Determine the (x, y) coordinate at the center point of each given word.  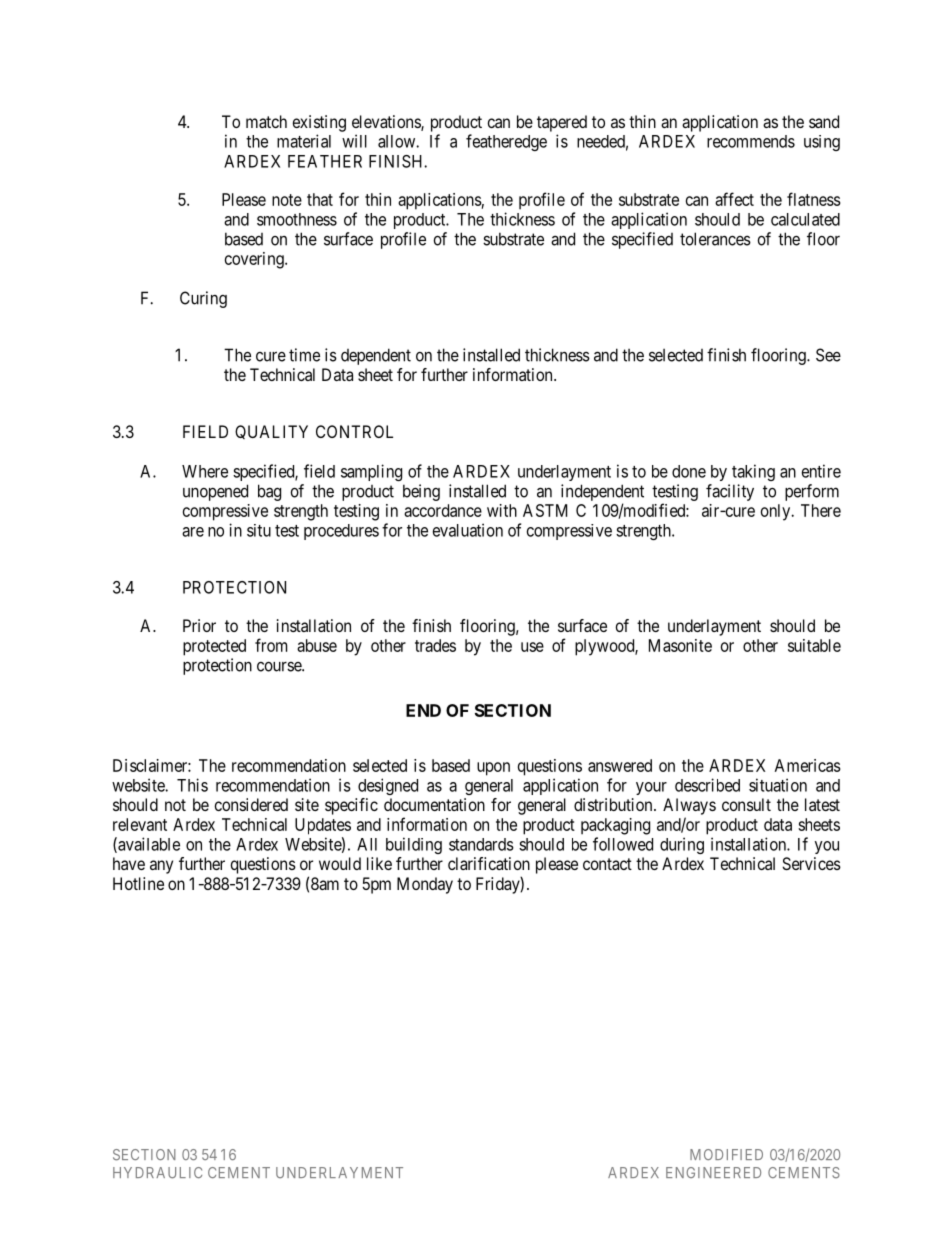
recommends (751, 141)
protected (214, 647)
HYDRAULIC (157, 1173)
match (266, 121)
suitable (814, 645)
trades (435, 645)
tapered (562, 123)
